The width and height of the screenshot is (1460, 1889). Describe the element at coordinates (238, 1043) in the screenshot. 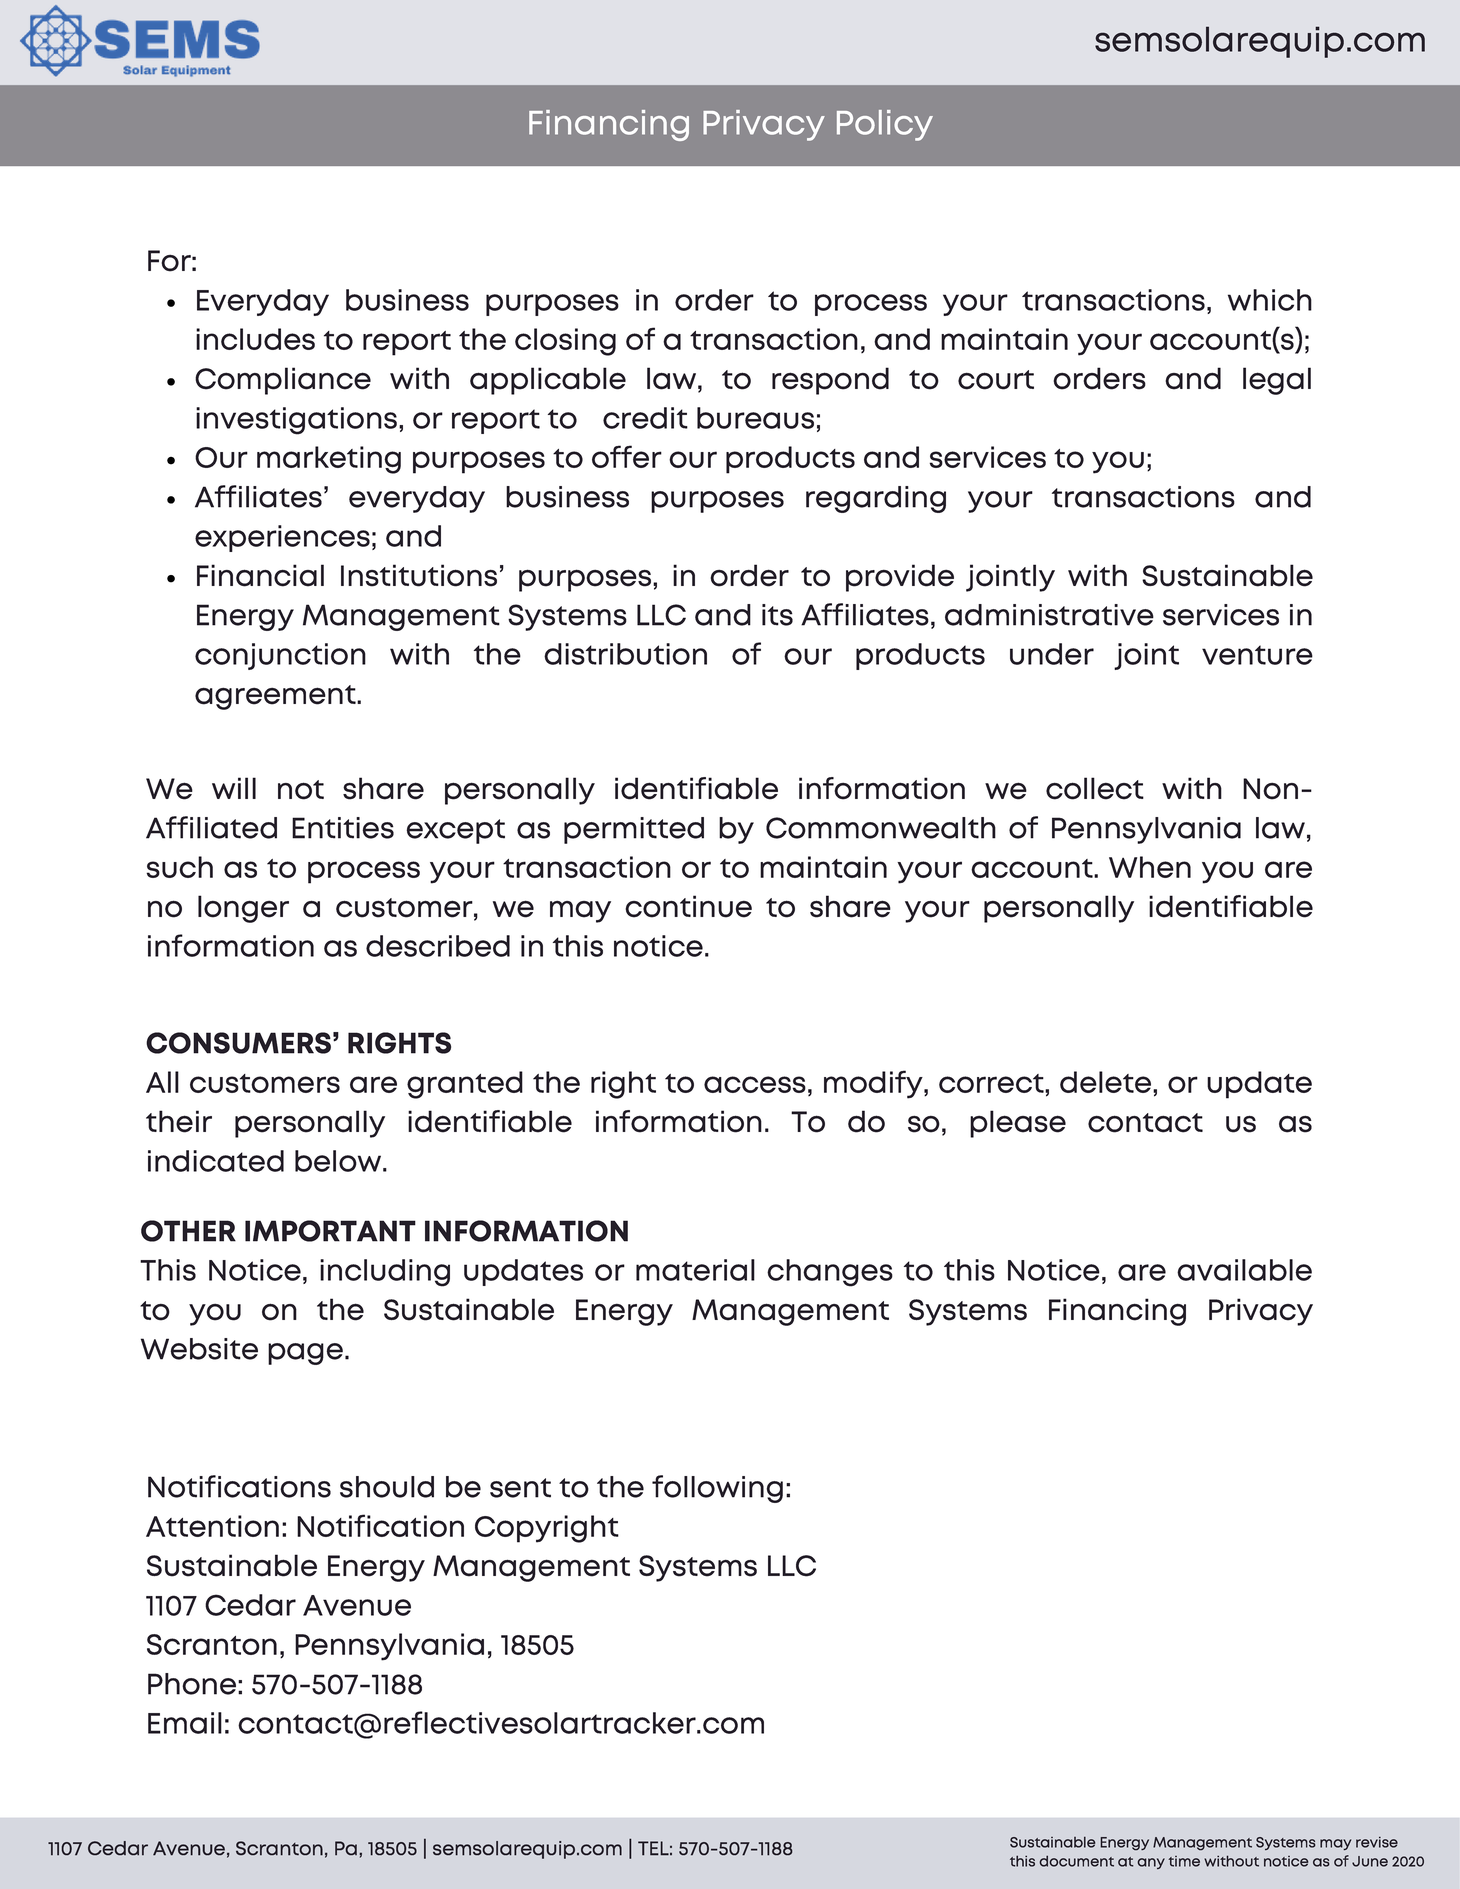

I see `CONSUMERS` at that location.
